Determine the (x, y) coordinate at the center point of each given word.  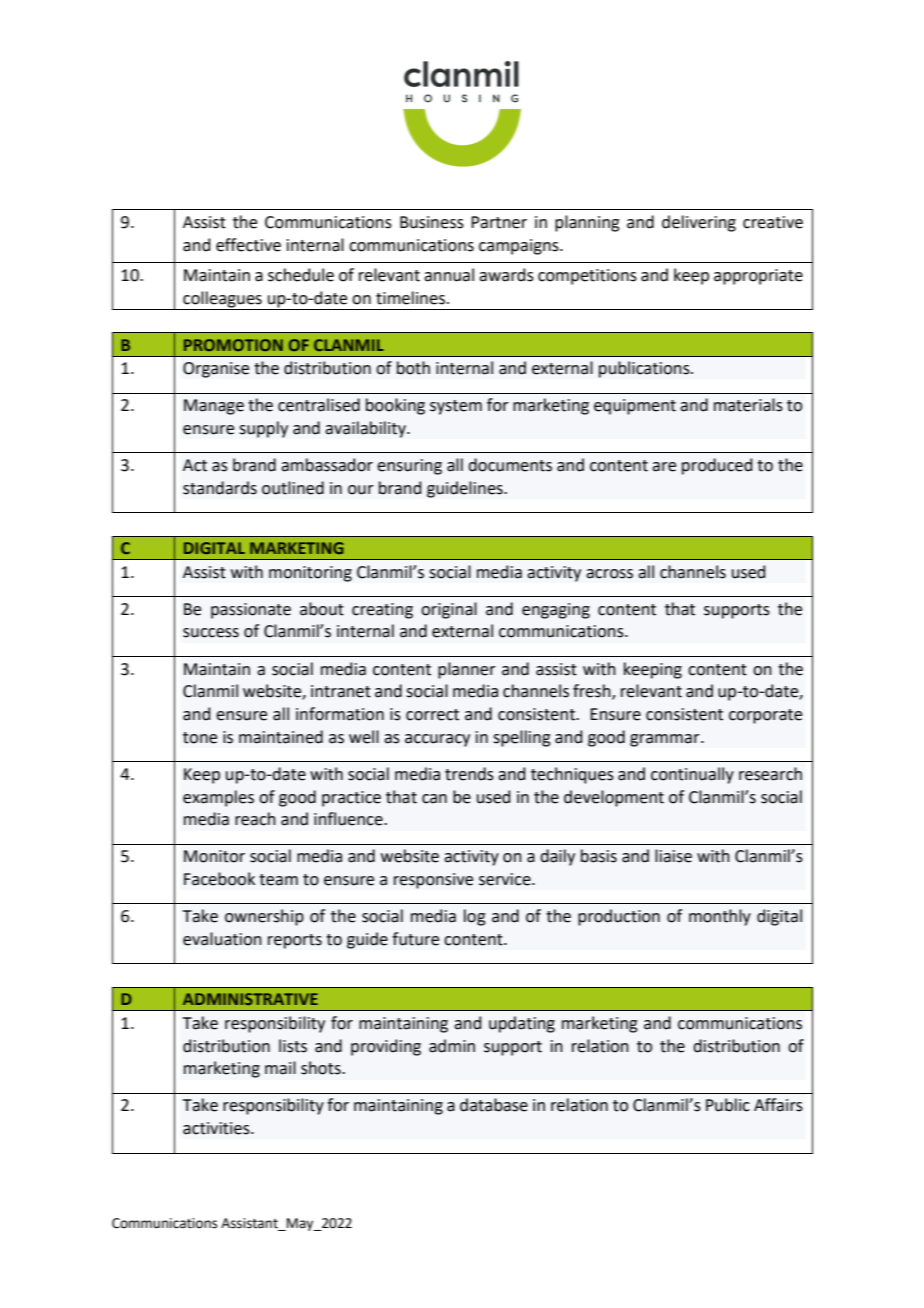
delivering (699, 223)
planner (467, 670)
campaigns (520, 247)
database (494, 1105)
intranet (341, 691)
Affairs (778, 1105)
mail (280, 1068)
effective (248, 245)
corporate (765, 716)
